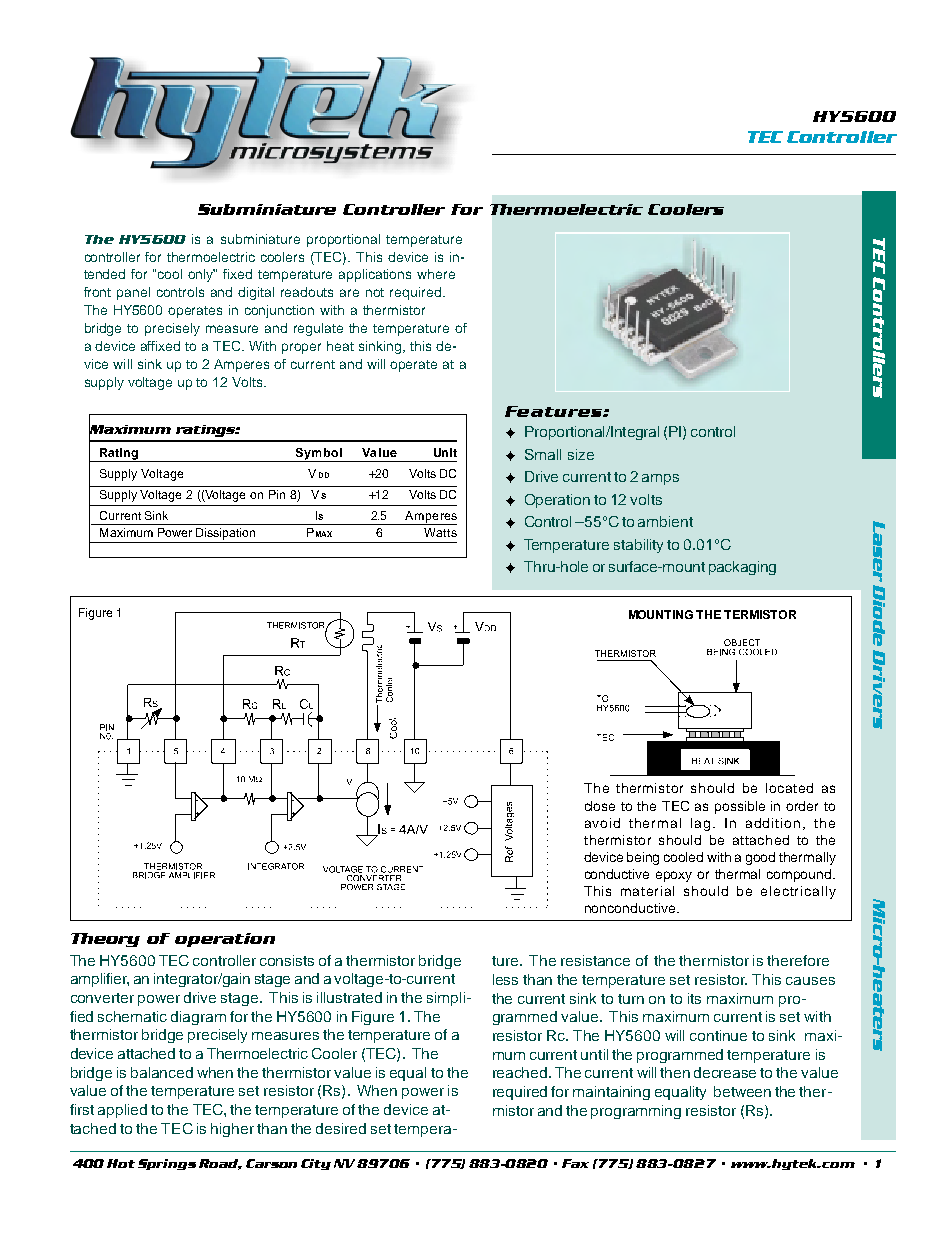  What do you see at coordinates (581, 454) in the page?
I see `size` at bounding box center [581, 454].
